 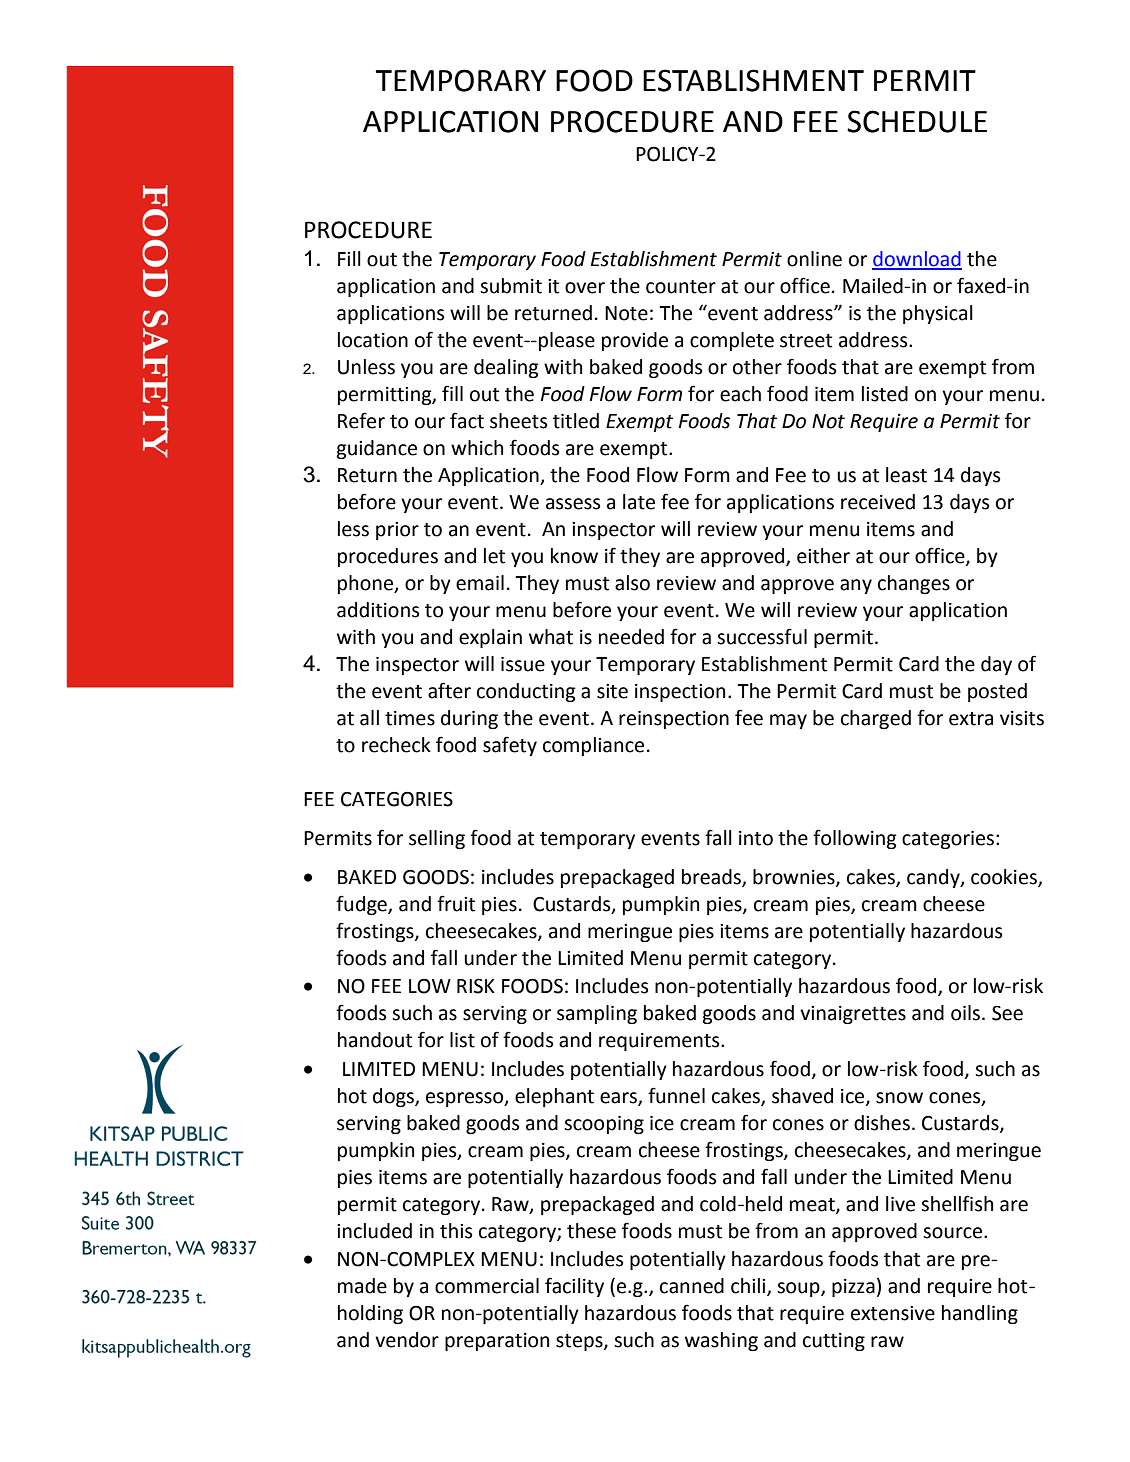 I want to click on site, so click(x=612, y=691).
